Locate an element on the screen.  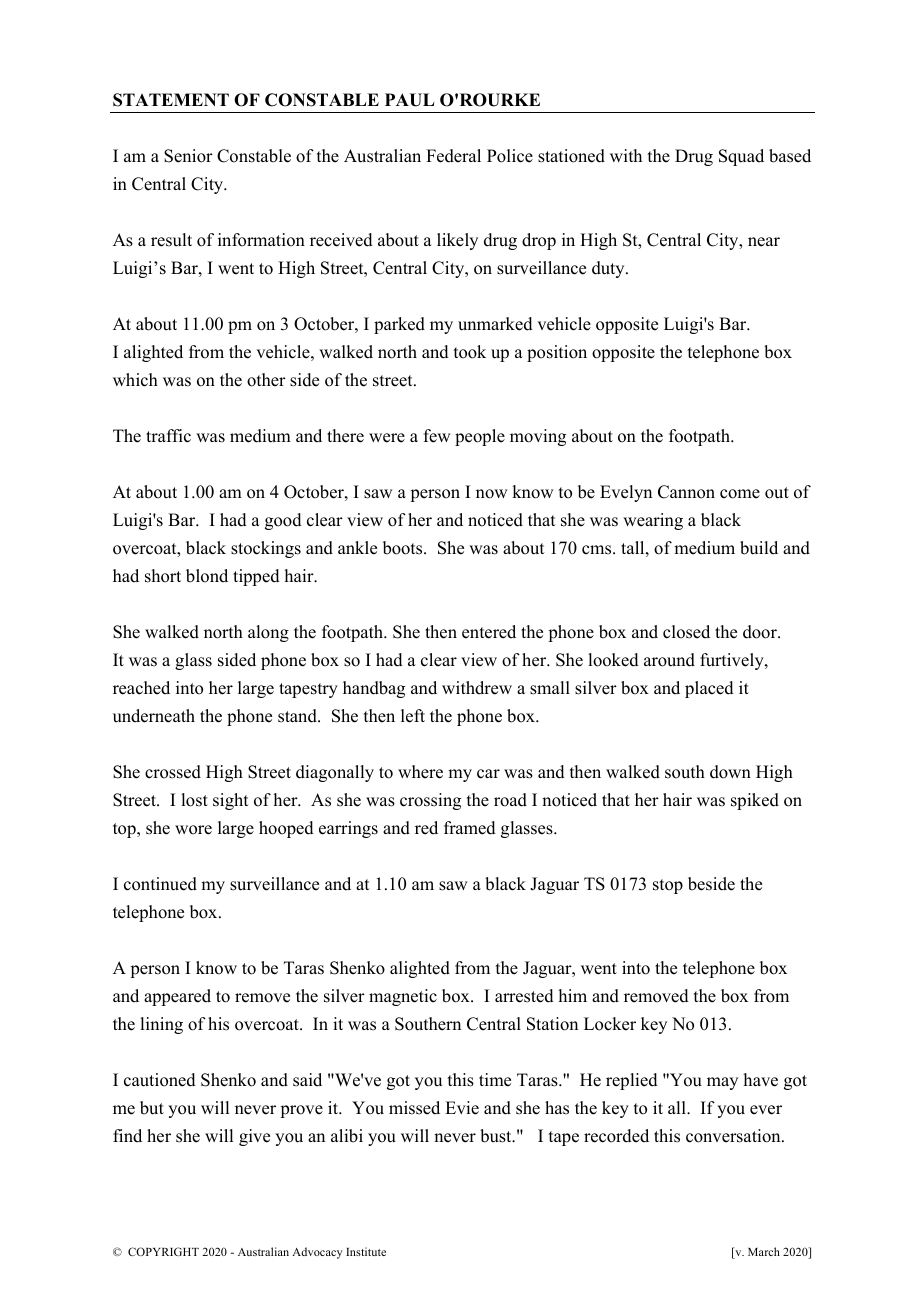
few is located at coordinates (437, 436).
